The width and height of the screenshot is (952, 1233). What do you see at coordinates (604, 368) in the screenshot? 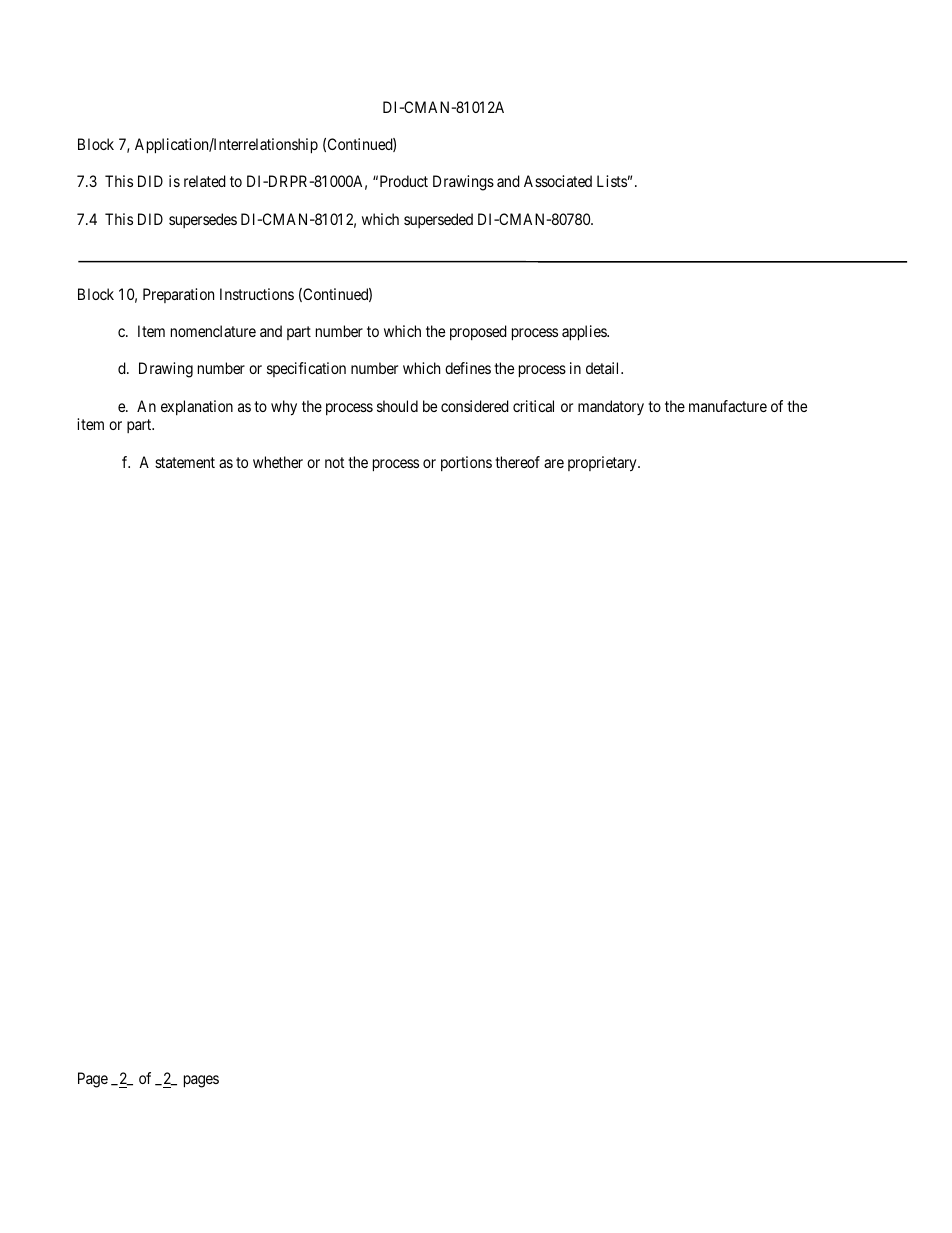
I see `detail` at bounding box center [604, 368].
